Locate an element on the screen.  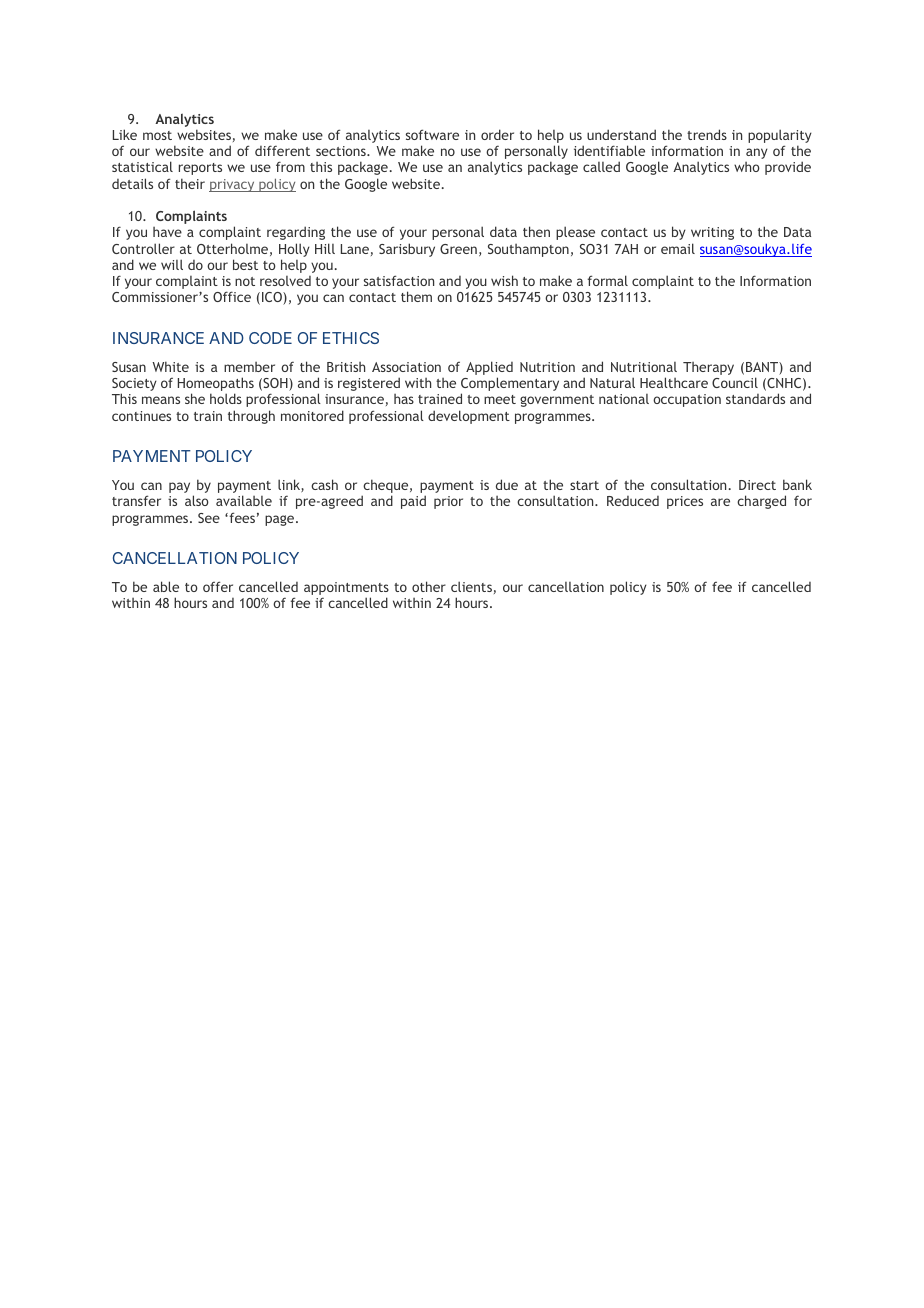
software is located at coordinates (432, 134).
